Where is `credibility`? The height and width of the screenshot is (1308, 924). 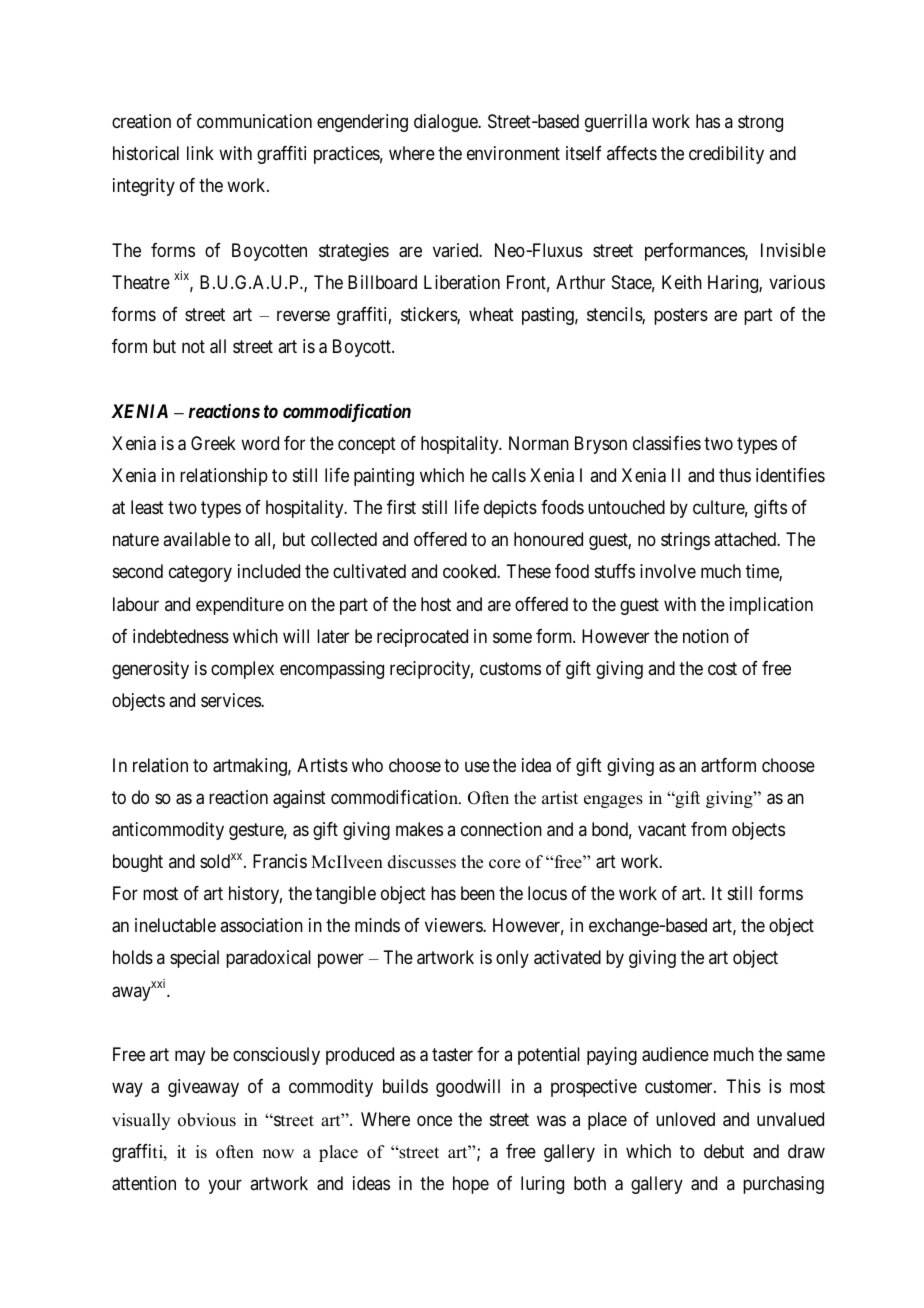 credibility is located at coordinates (726, 155).
